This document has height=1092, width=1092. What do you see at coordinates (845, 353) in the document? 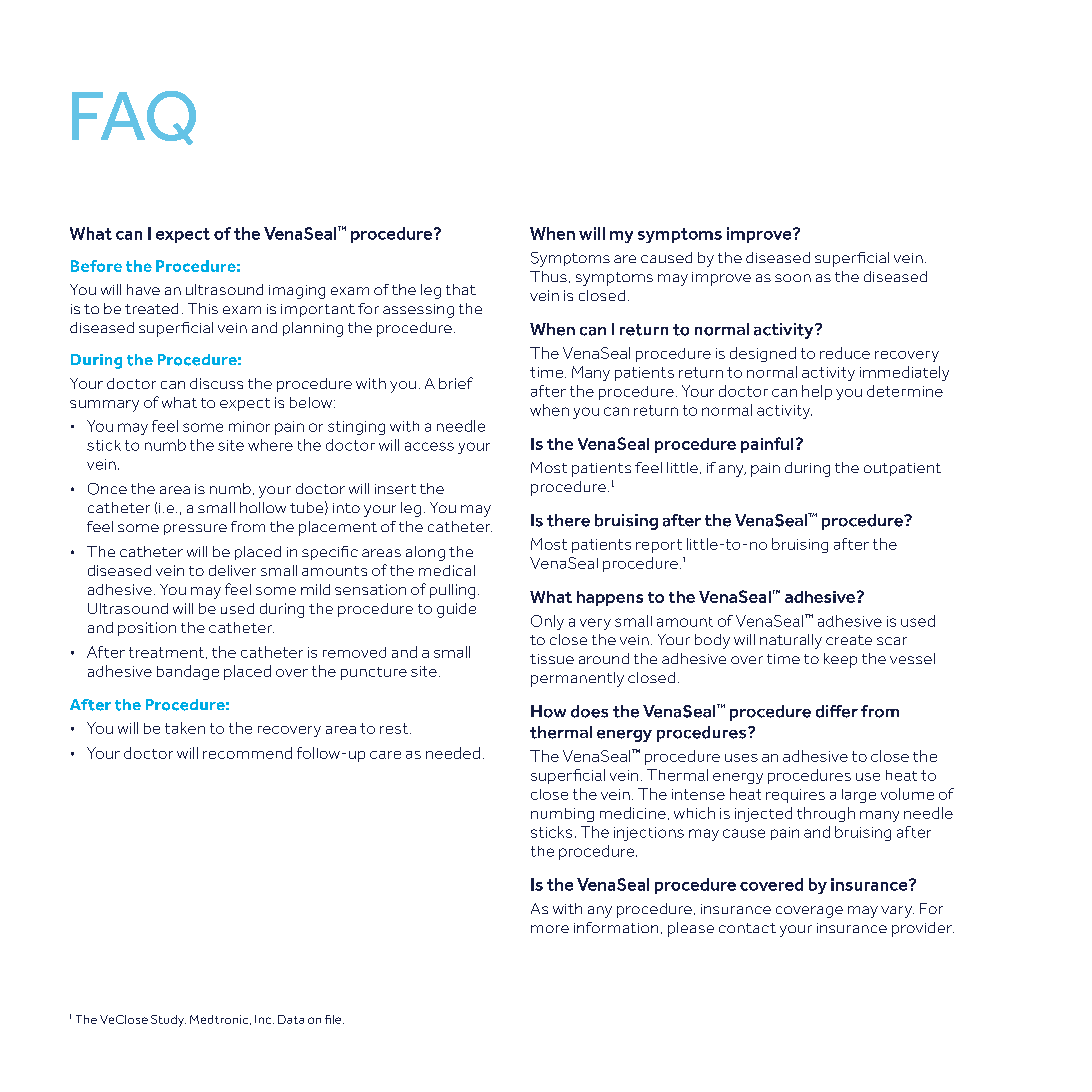
I see `reduce` at bounding box center [845, 353].
